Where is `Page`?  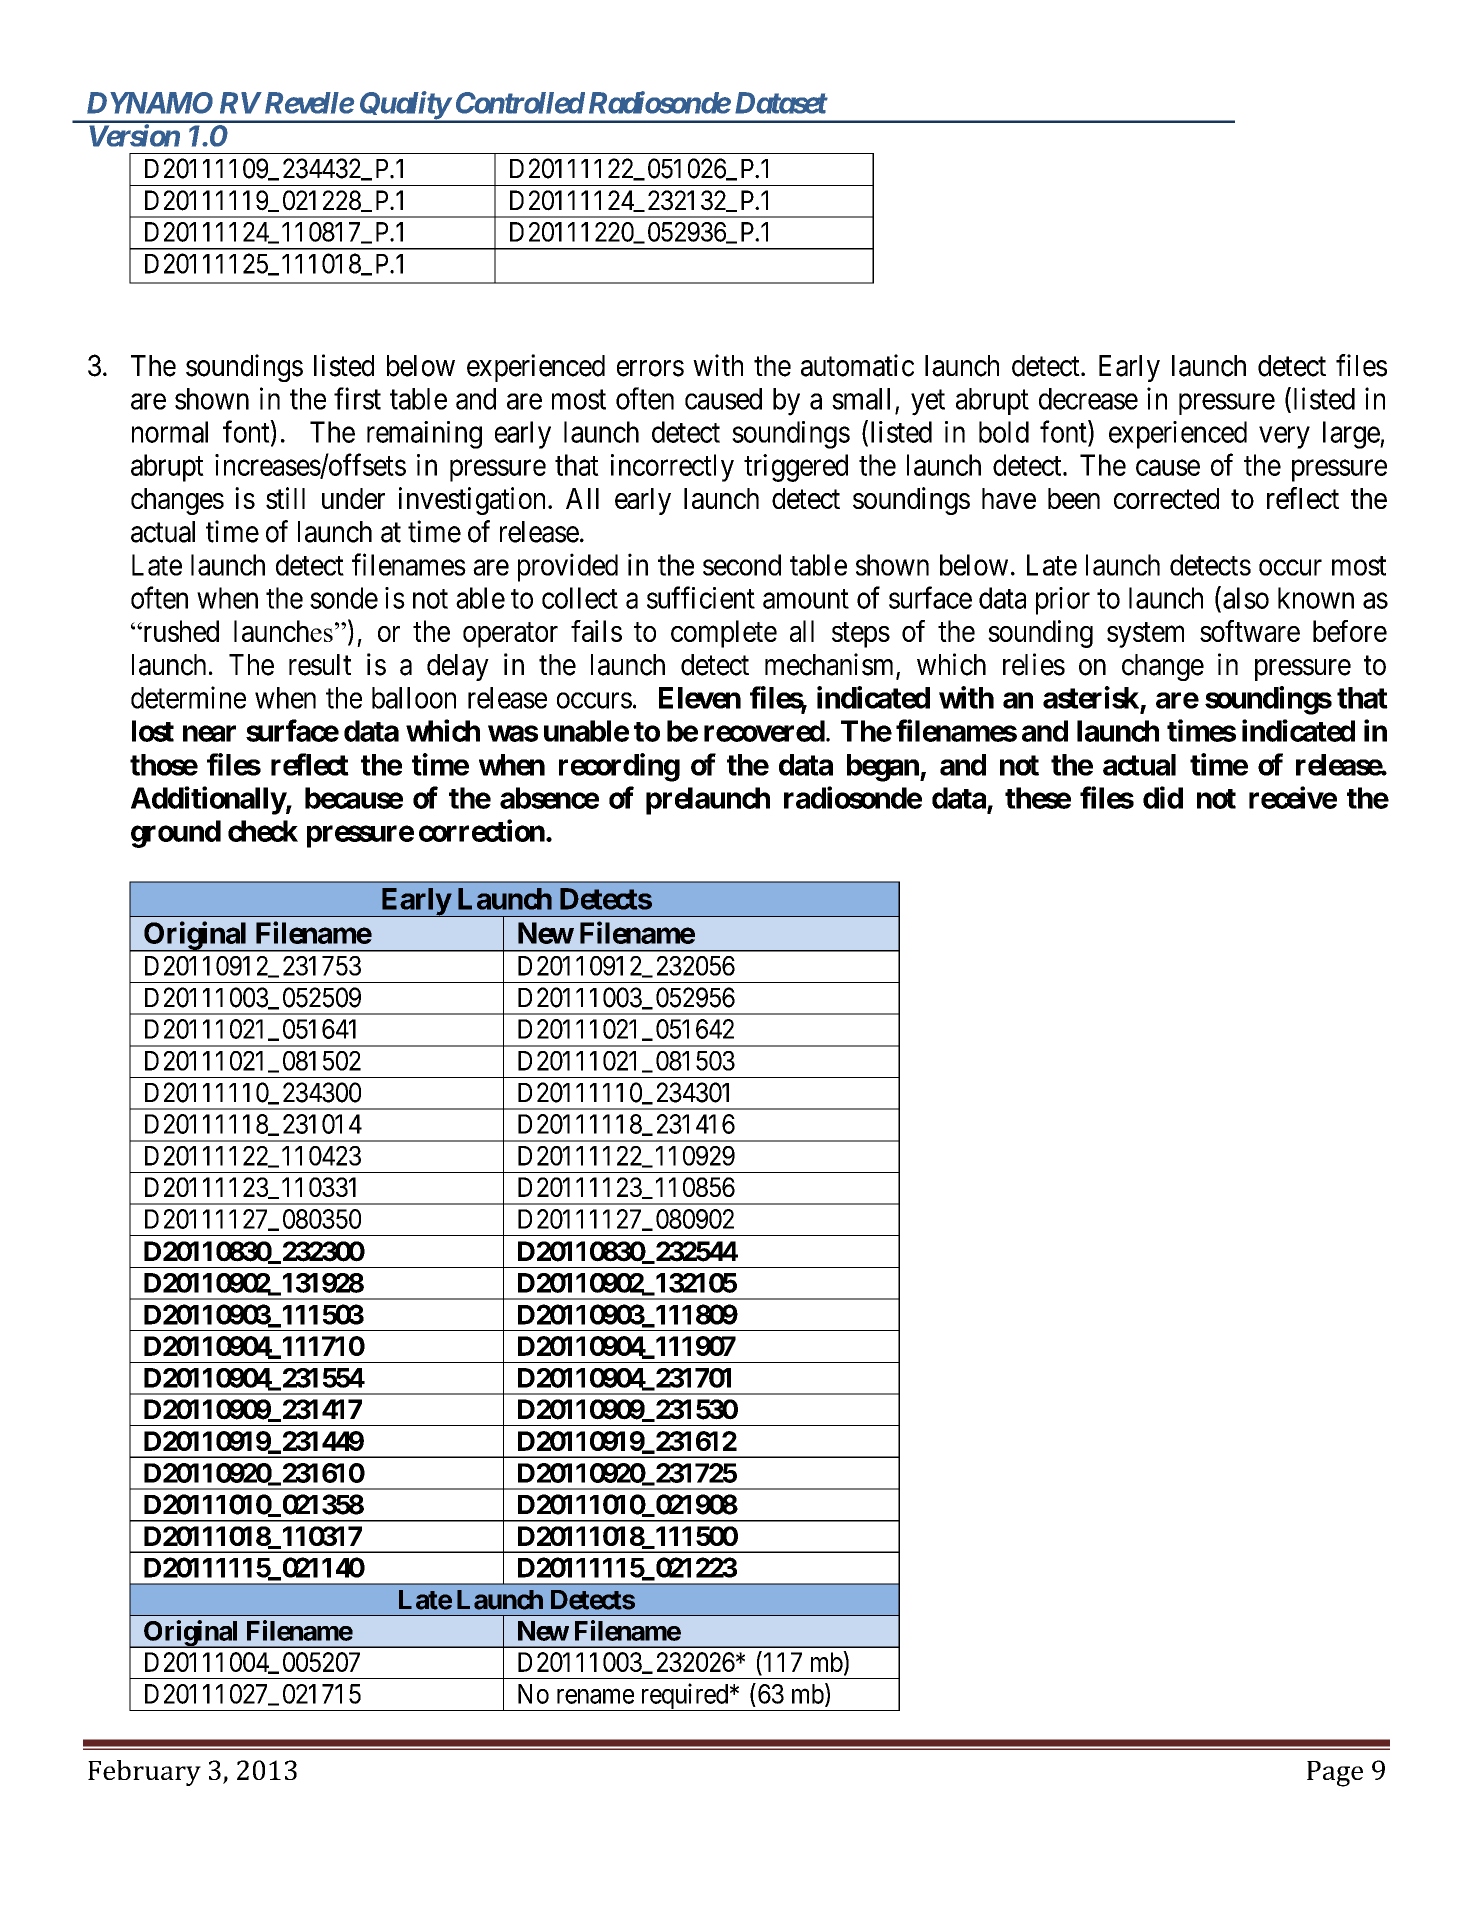
Page is located at coordinates (1335, 1774).
